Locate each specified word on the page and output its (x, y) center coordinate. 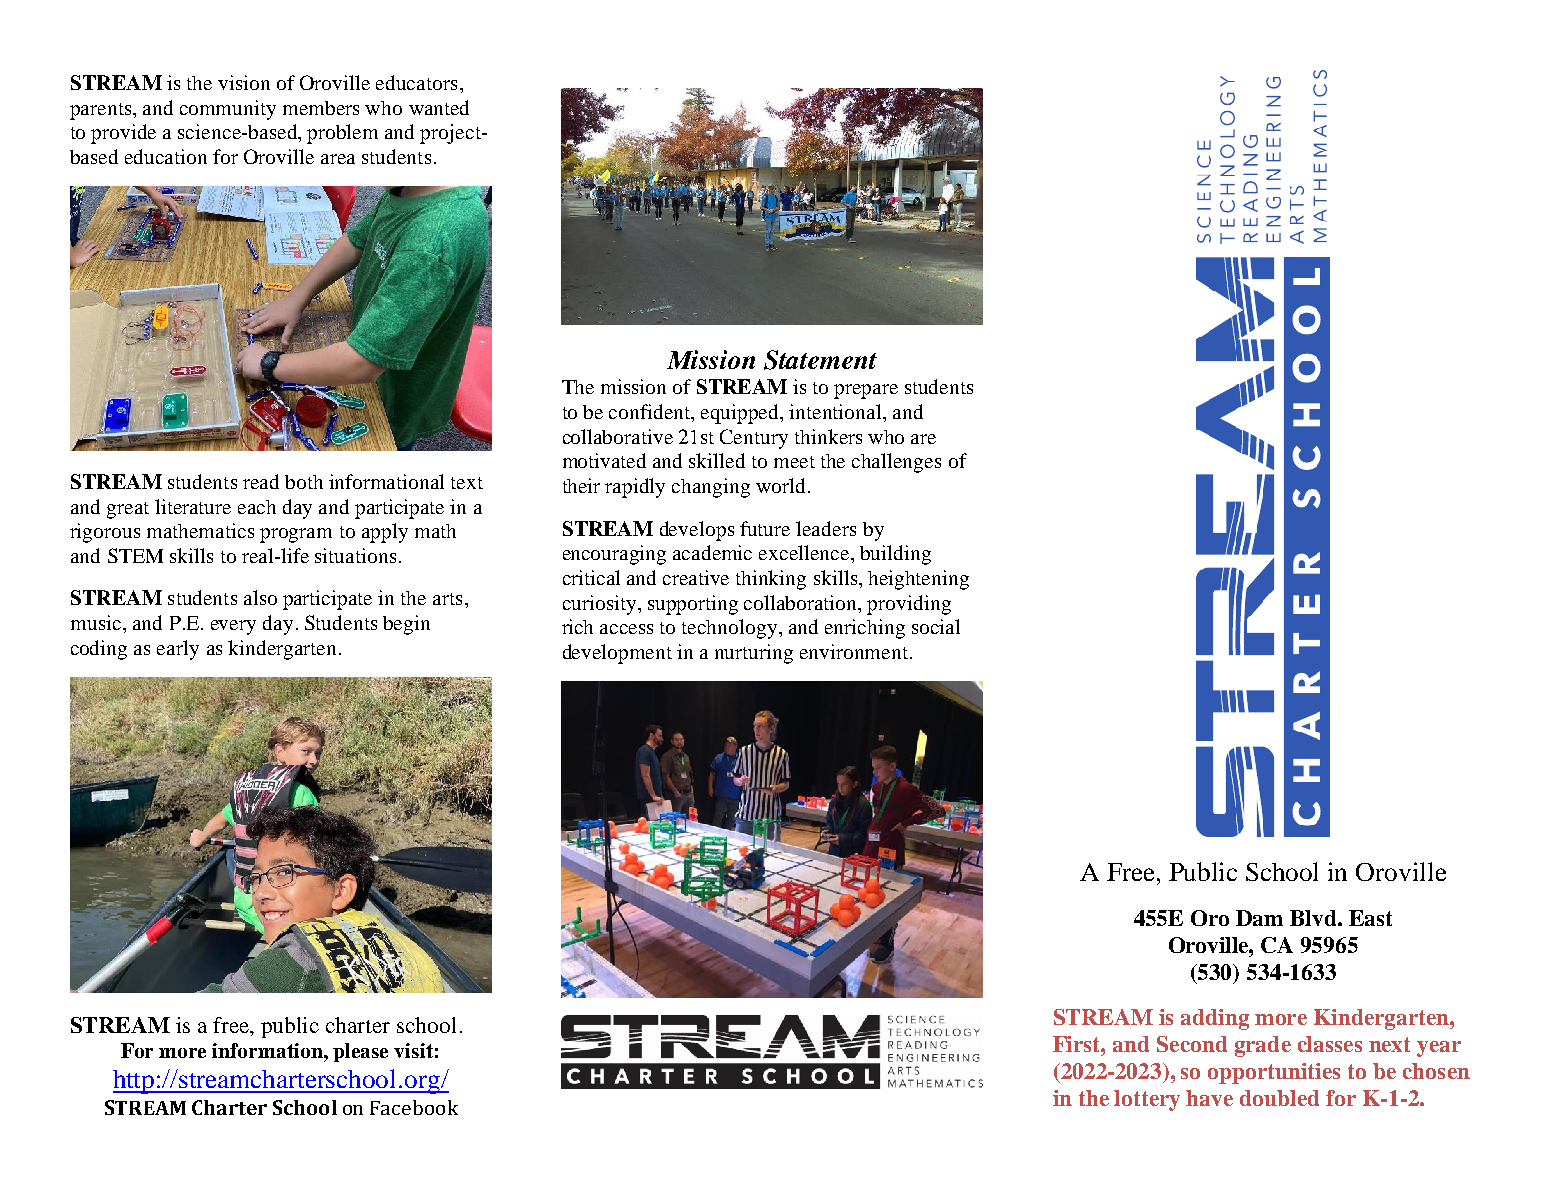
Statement (820, 360)
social (936, 626)
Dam (1259, 918)
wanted (439, 107)
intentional (836, 411)
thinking (771, 580)
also (260, 597)
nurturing (754, 654)
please (360, 1052)
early (178, 650)
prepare (866, 391)
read (261, 481)
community (228, 110)
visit (413, 1050)
